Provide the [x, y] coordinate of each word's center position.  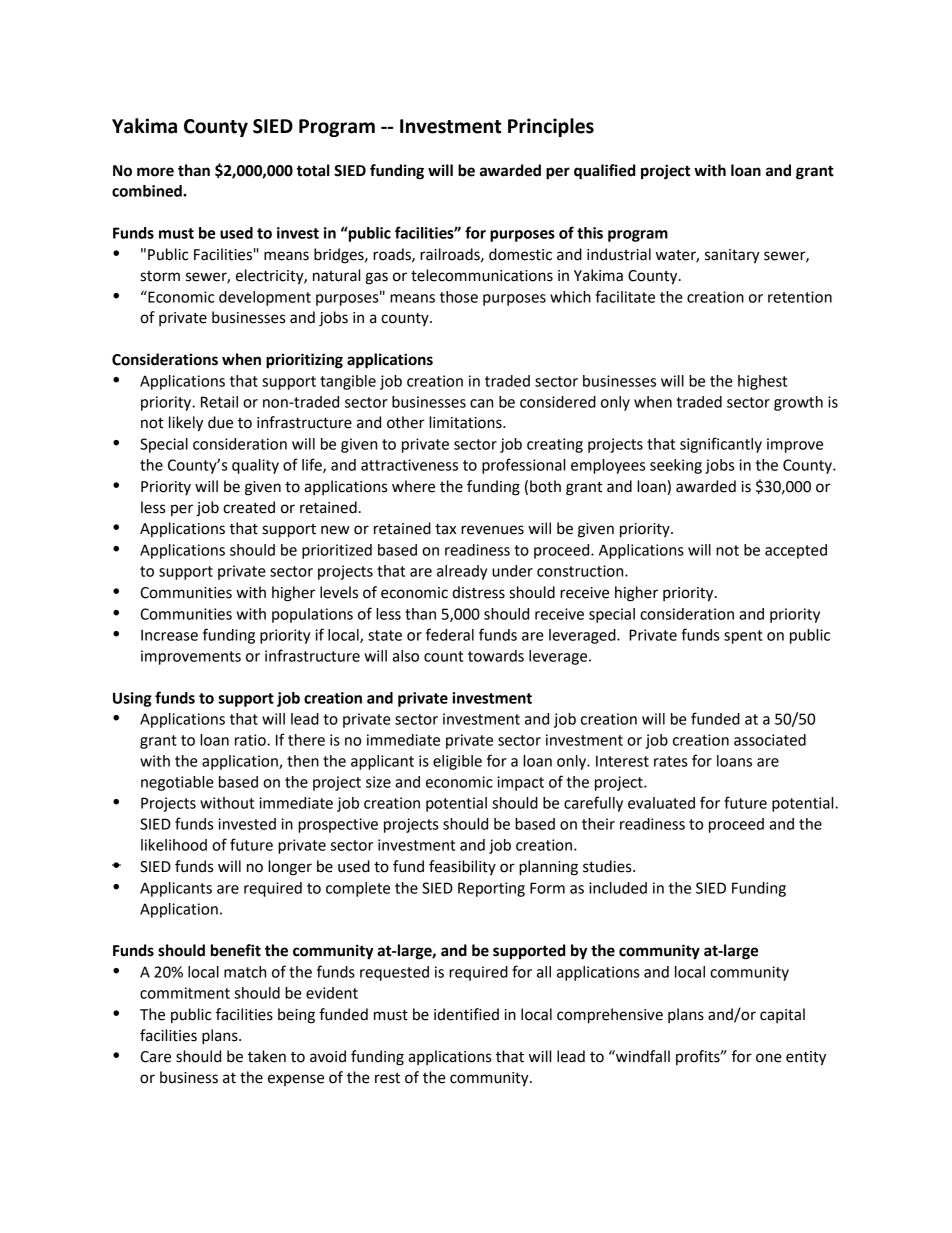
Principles [551, 127]
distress [478, 592]
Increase [169, 635]
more [155, 172]
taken [267, 1056]
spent [743, 637]
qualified [604, 172]
